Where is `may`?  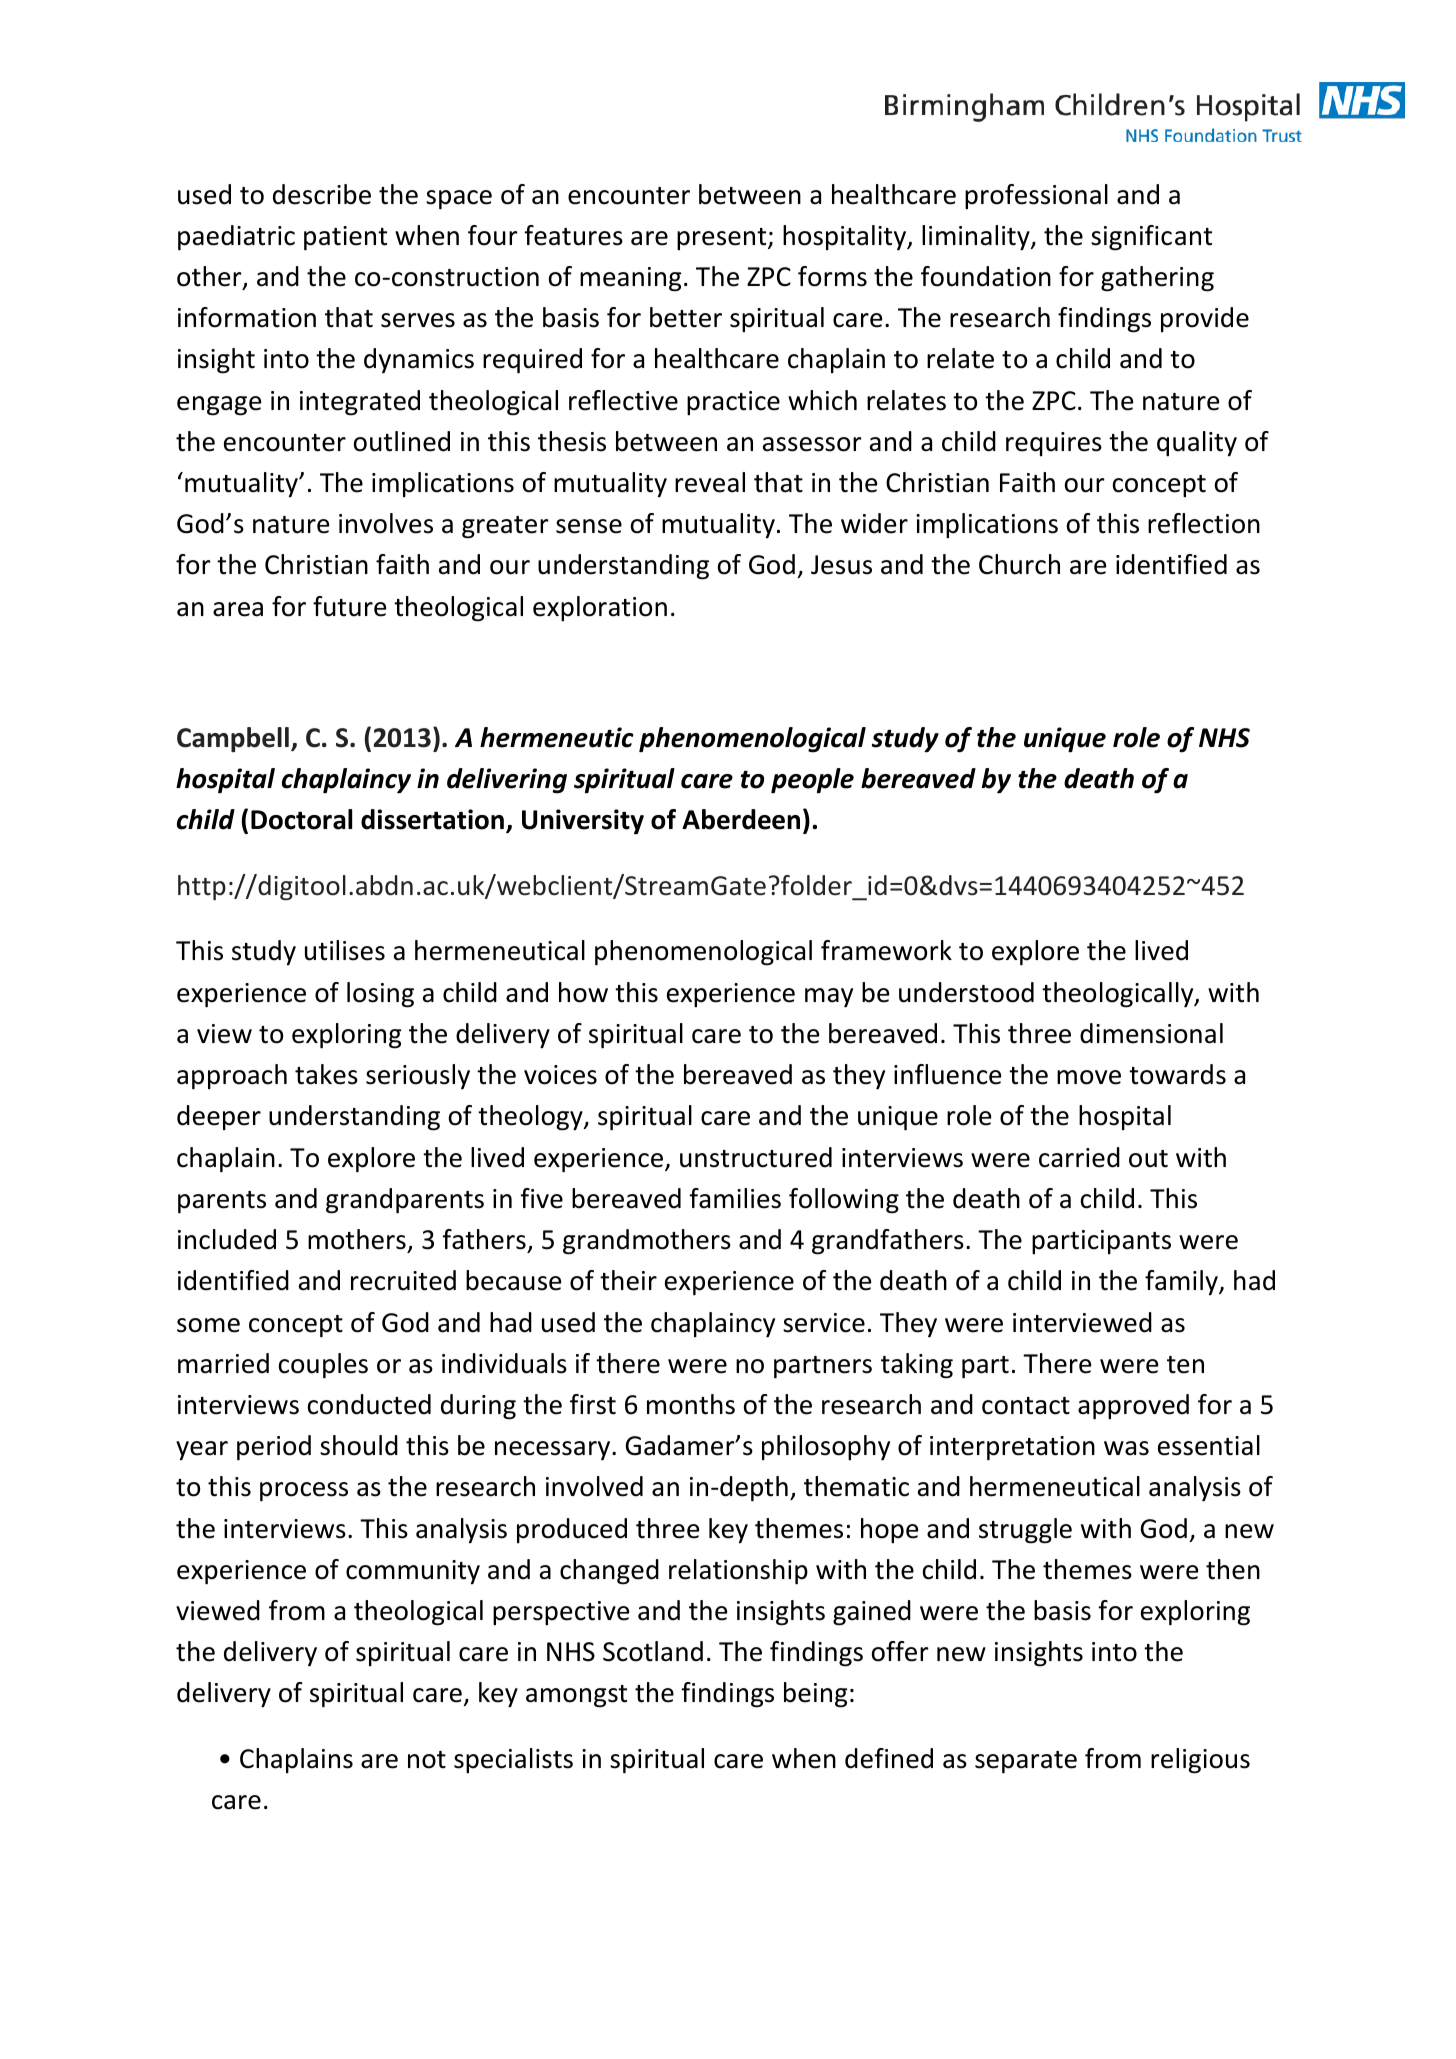
may is located at coordinates (829, 998).
